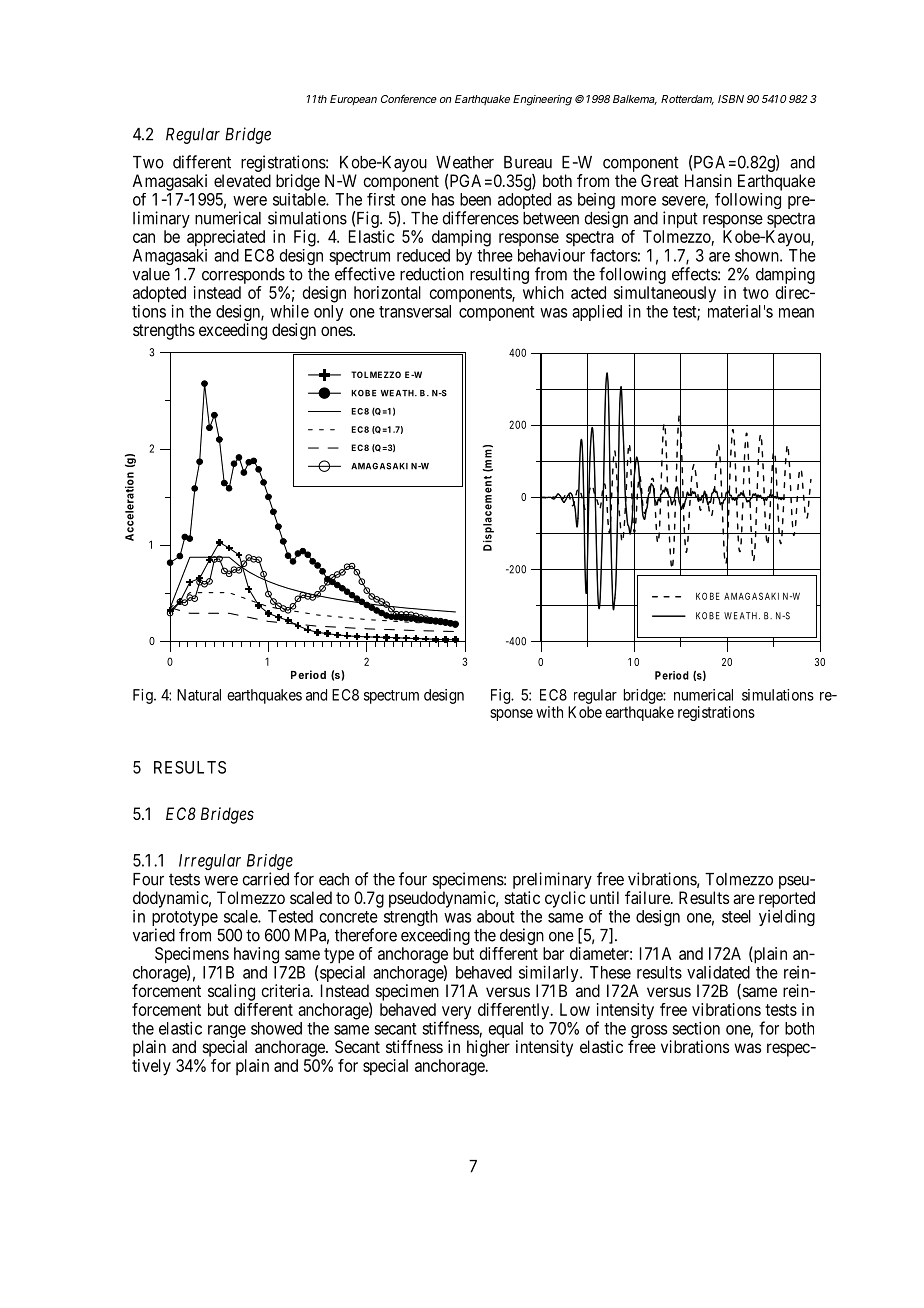  I want to click on mean, so click(796, 313).
